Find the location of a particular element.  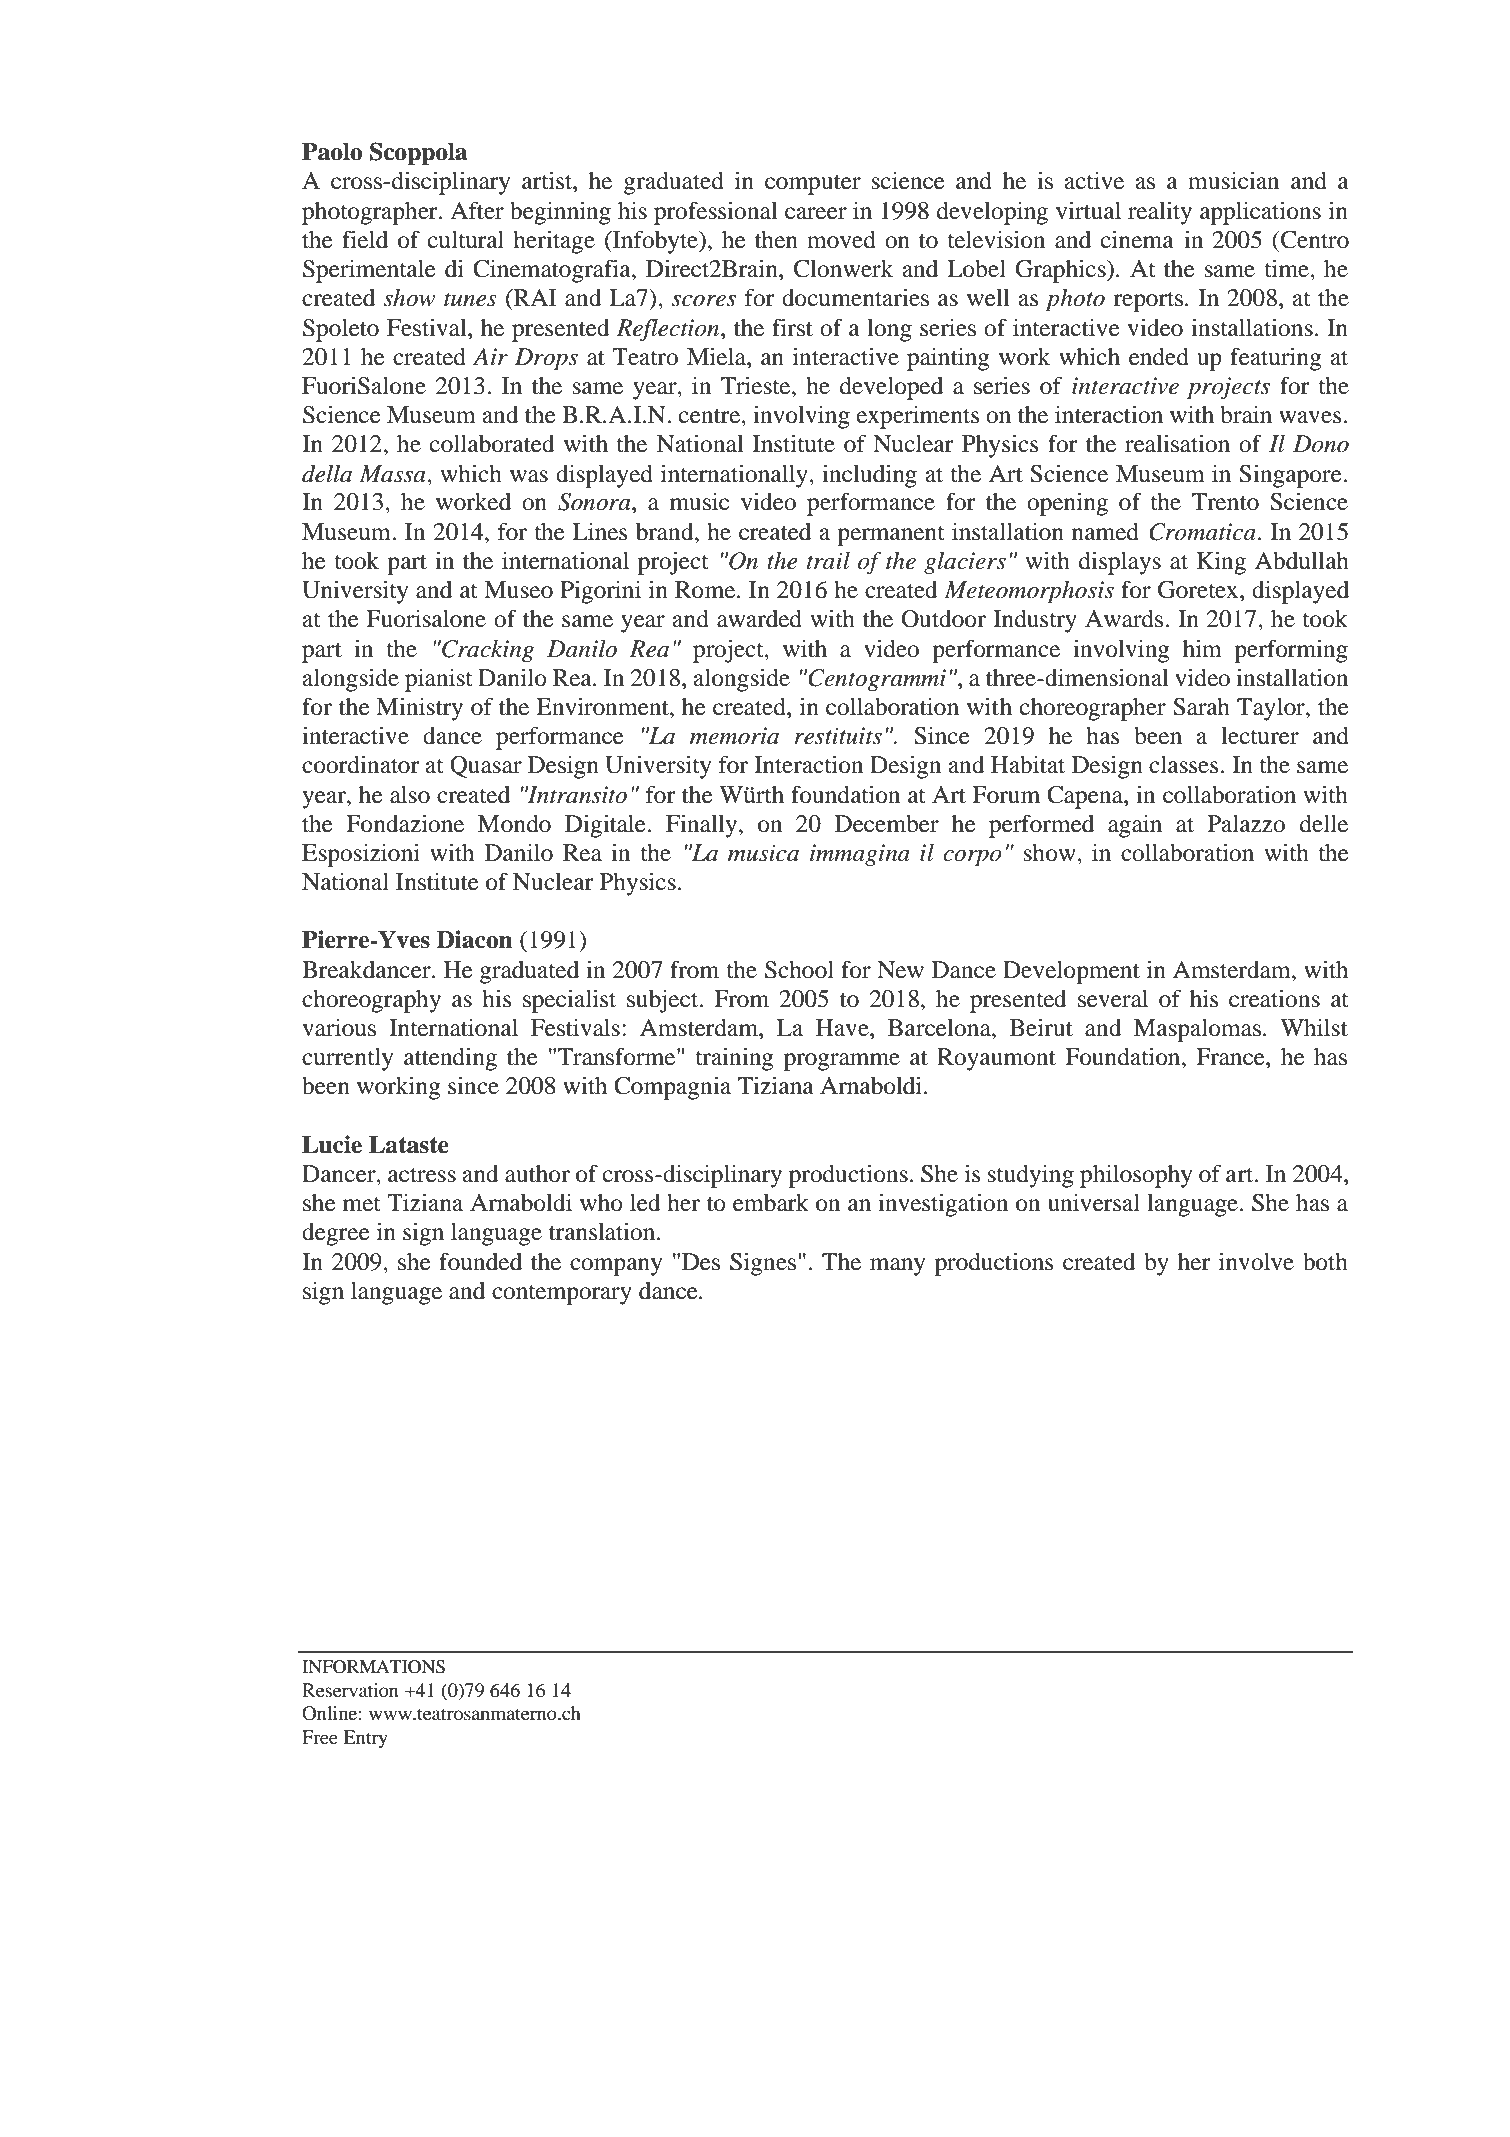

choreography is located at coordinates (371, 1001).
